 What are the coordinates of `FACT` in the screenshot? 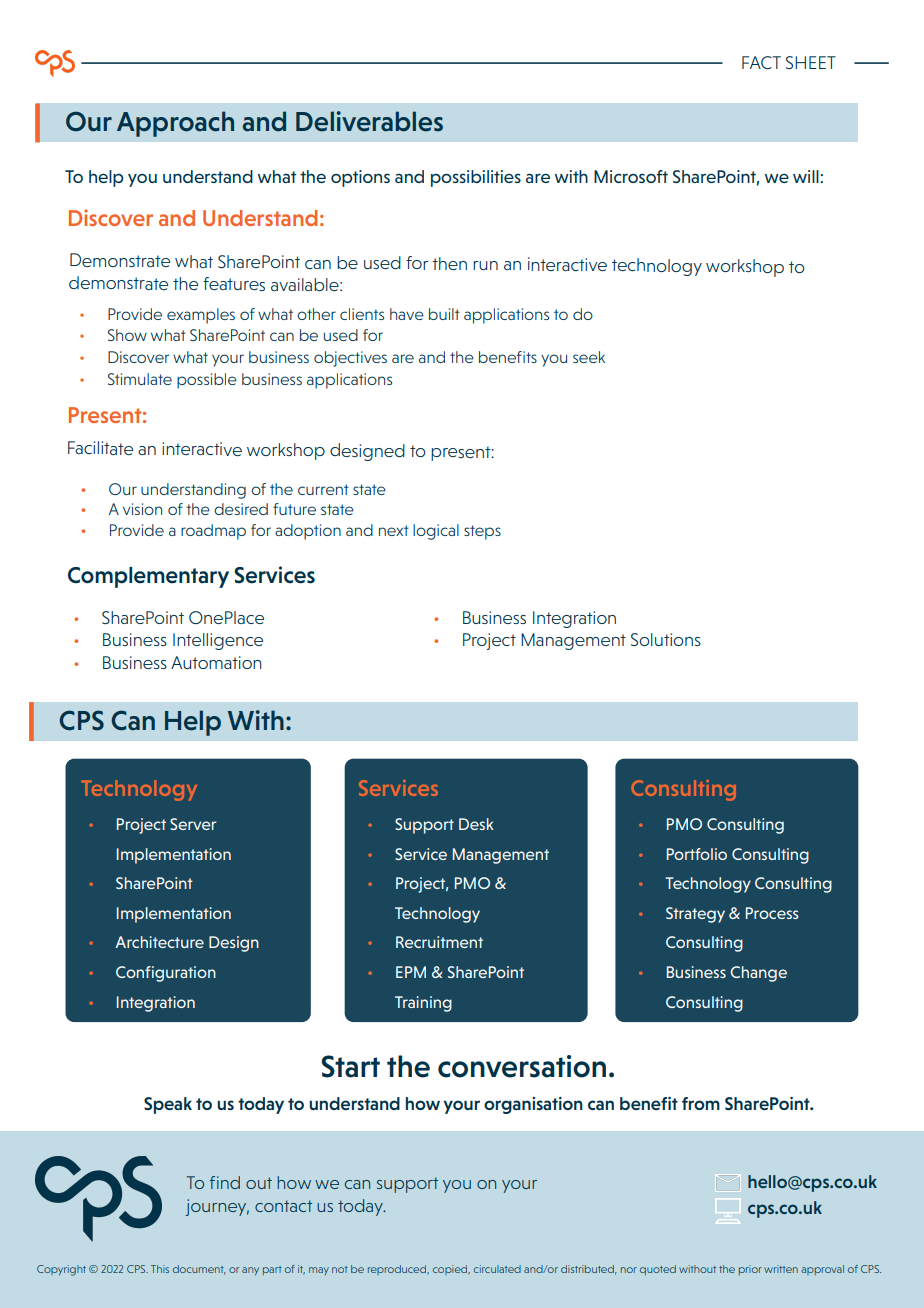 It's located at (761, 62).
